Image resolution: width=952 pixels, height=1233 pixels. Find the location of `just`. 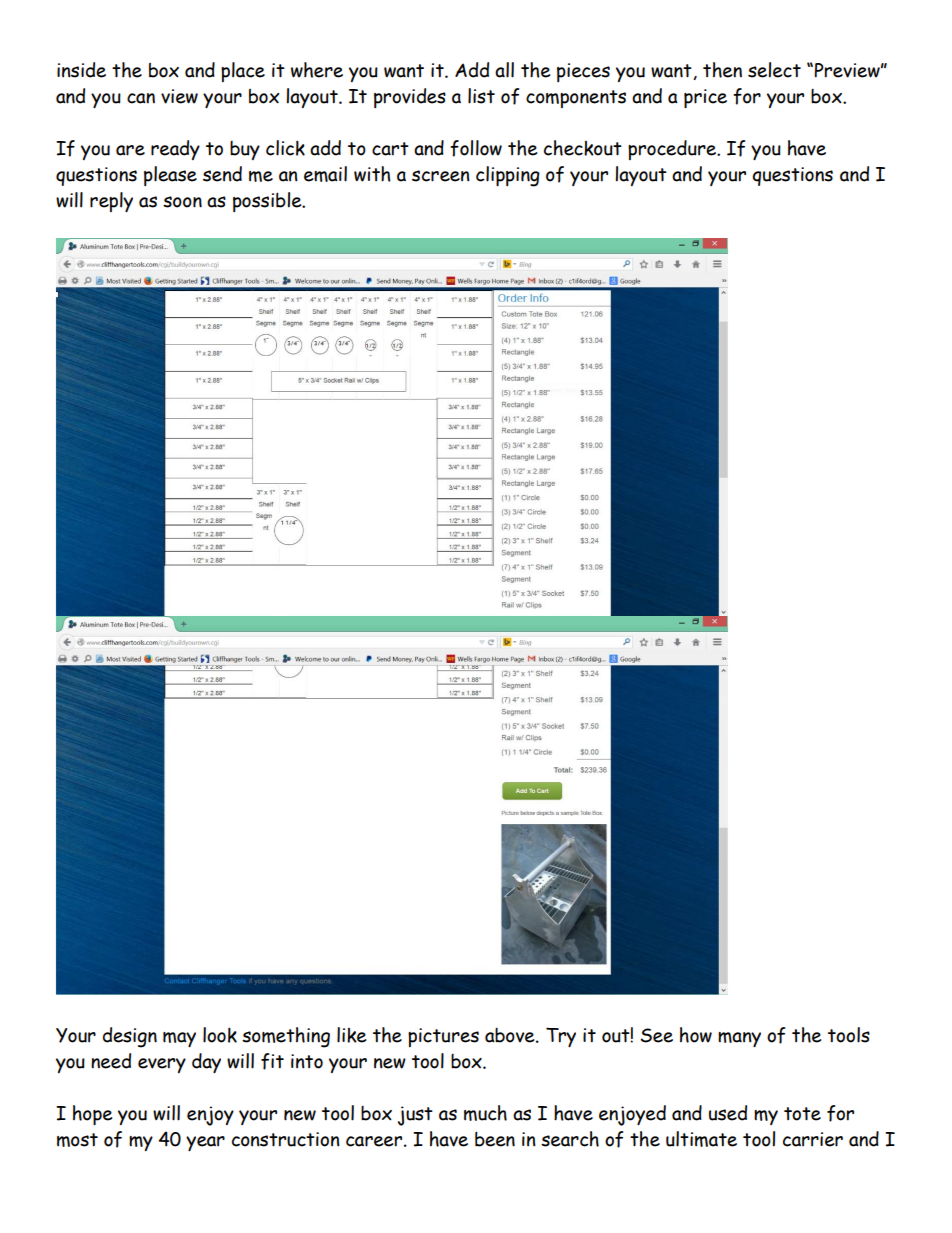

just is located at coordinates (415, 1116).
